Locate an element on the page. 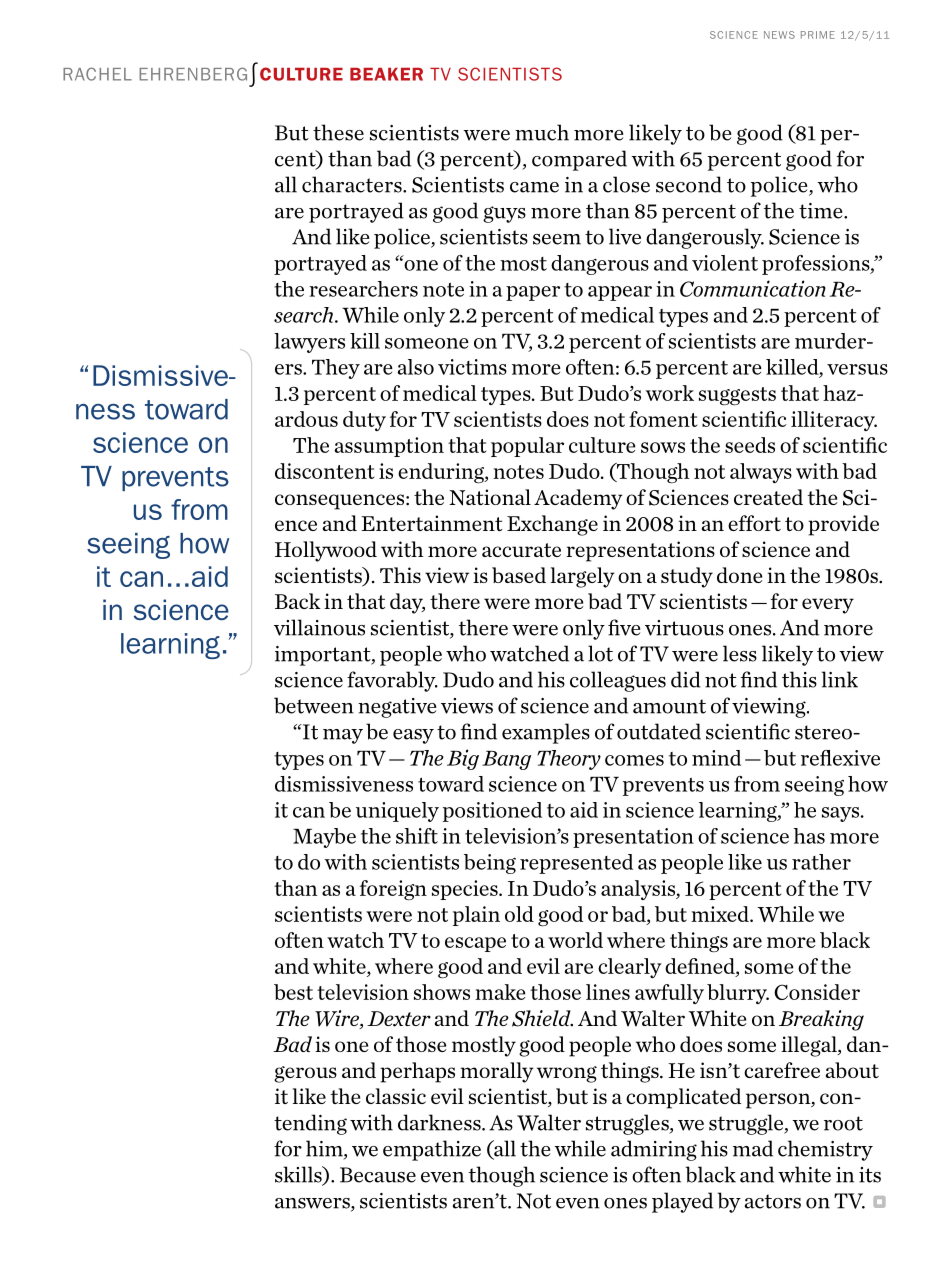 The width and height of the document is (952, 1270). answers is located at coordinates (313, 1204).
